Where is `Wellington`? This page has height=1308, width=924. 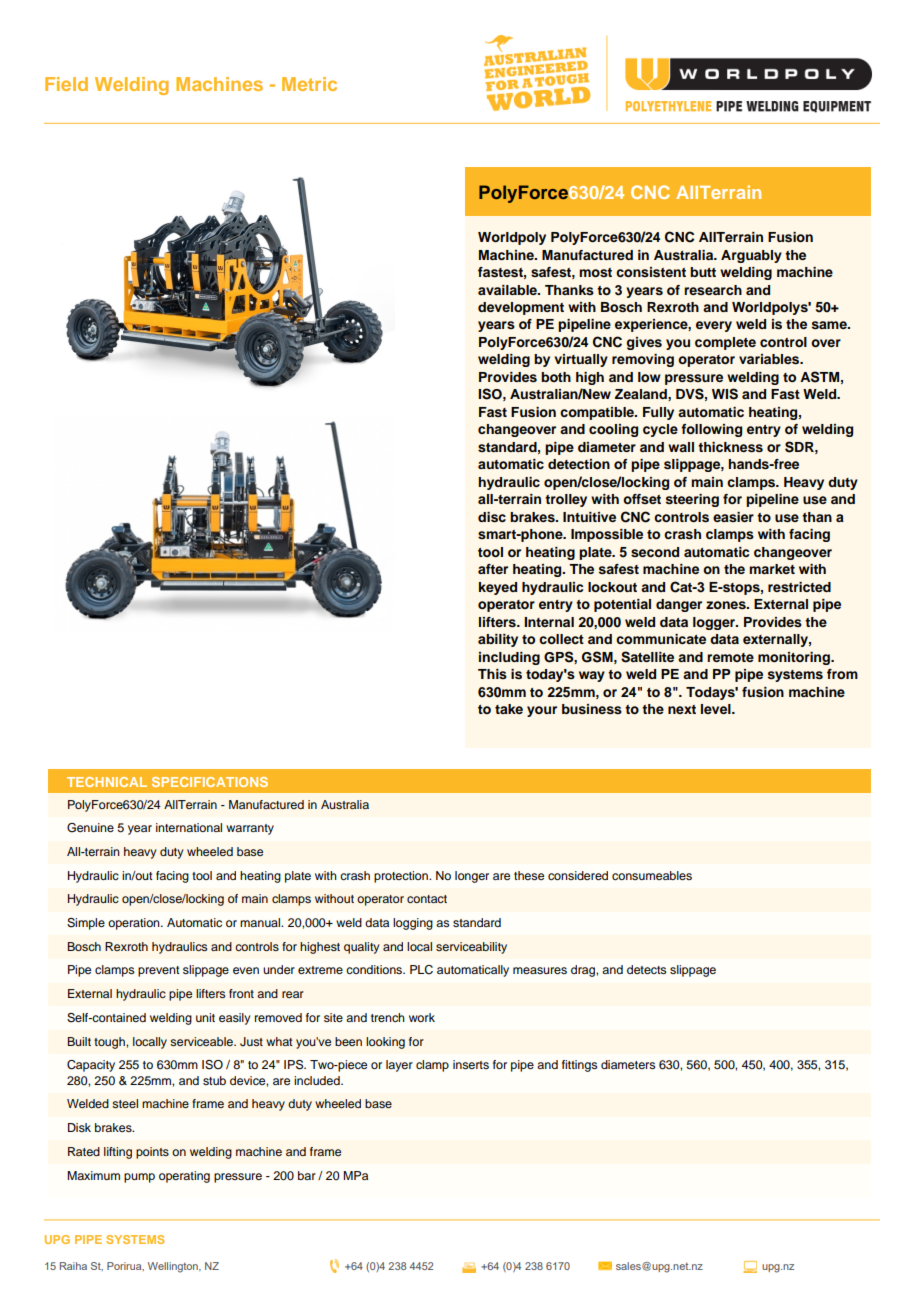
Wellington is located at coordinates (174, 1267).
